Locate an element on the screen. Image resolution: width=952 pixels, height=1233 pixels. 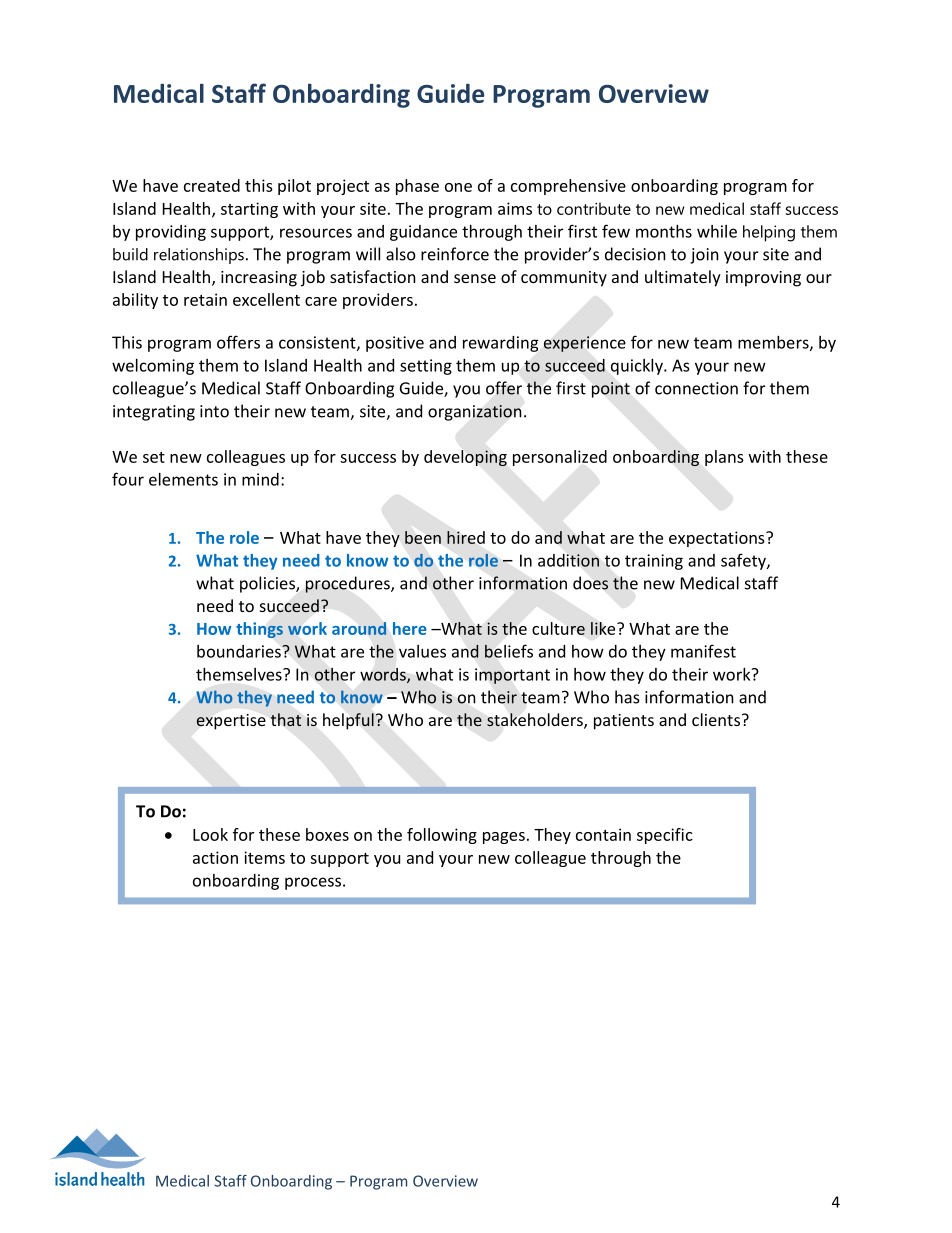
expectations is located at coordinates (718, 539).
